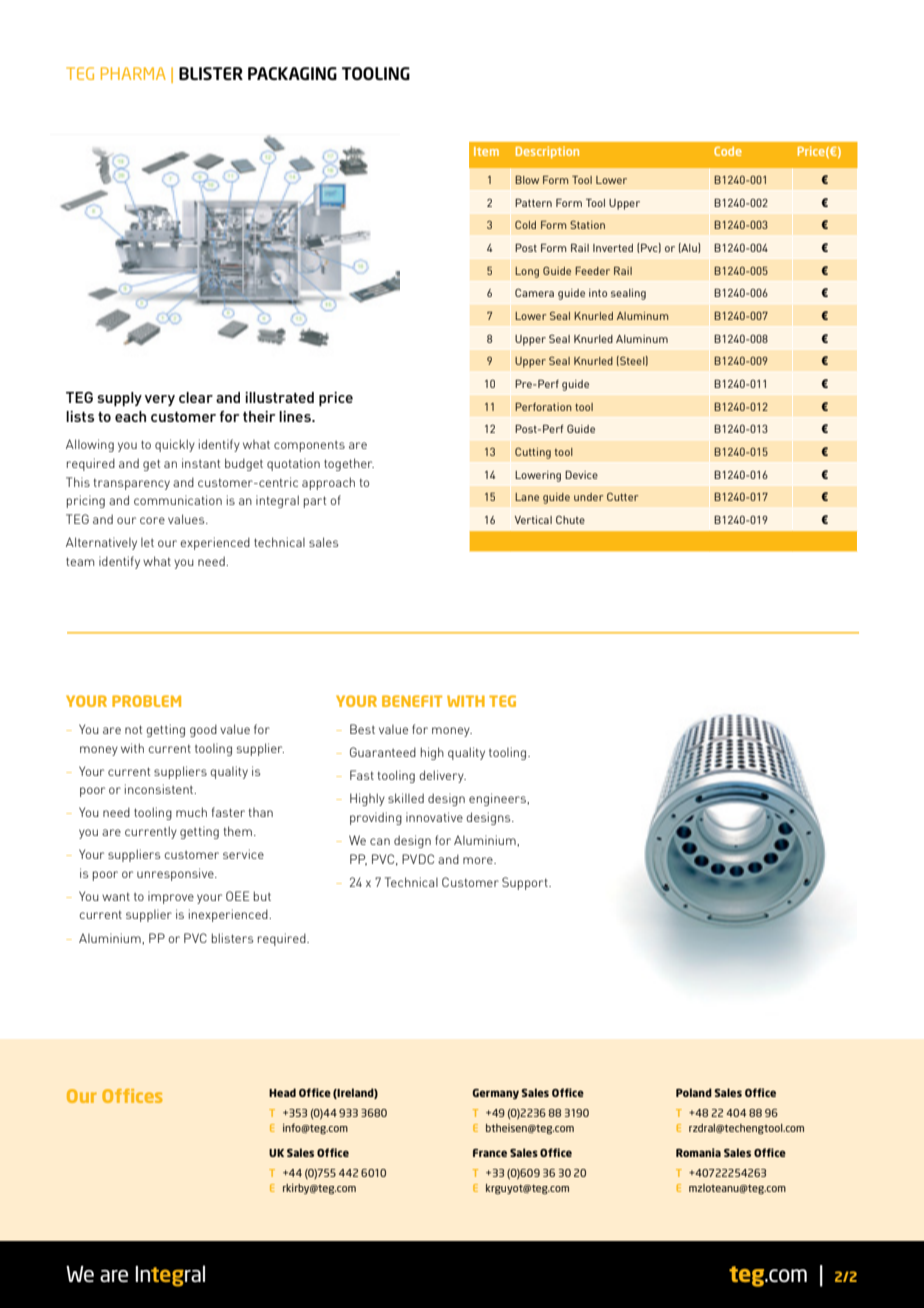  What do you see at coordinates (486, 151) in the page?
I see `Item` at bounding box center [486, 151].
